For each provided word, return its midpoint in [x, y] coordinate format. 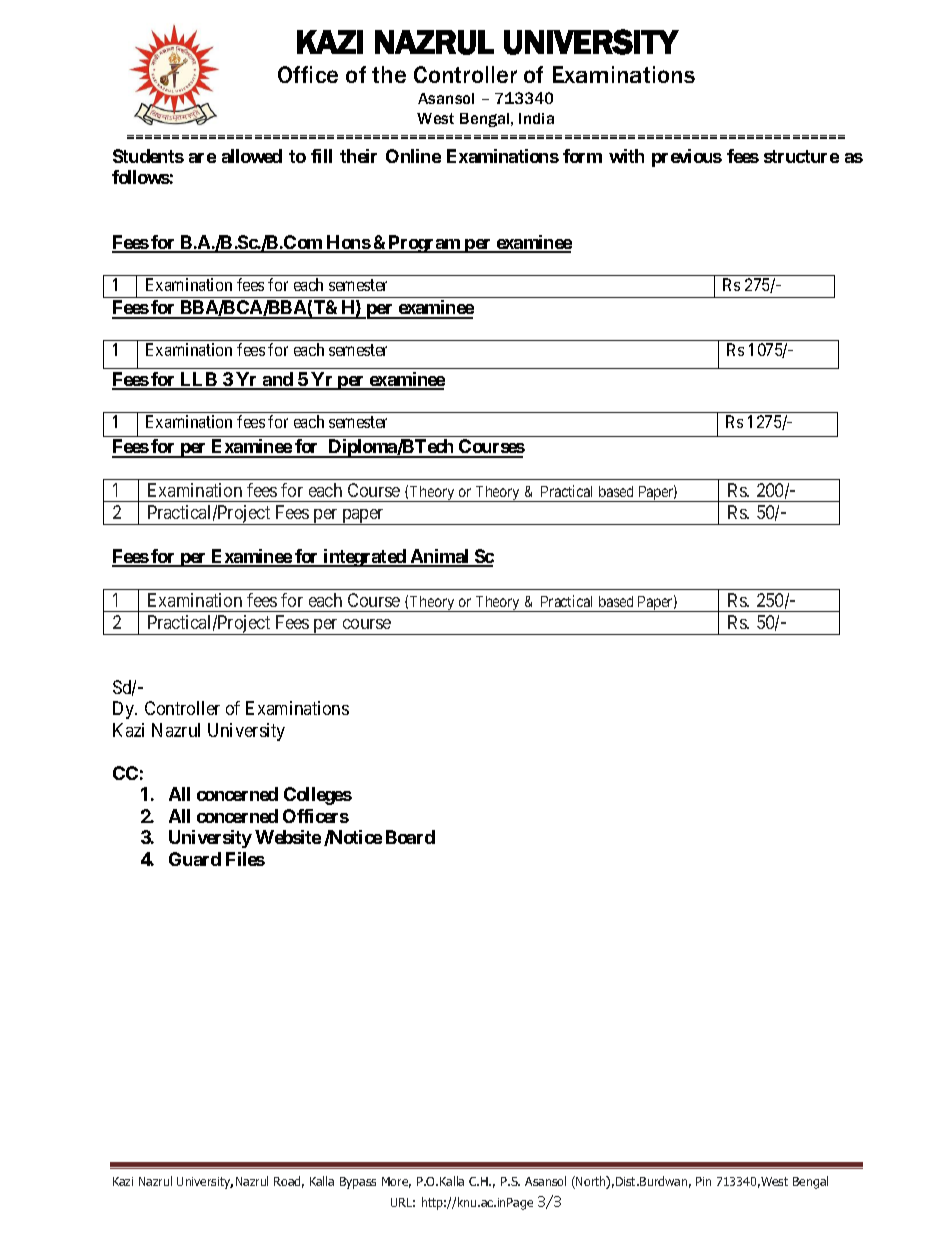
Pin [703, 1181]
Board [410, 837]
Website [288, 837]
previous [687, 158]
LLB [198, 380]
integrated [365, 558]
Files [245, 859]
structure [801, 156]
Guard [195, 859]
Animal [440, 557]
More [396, 1182]
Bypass [358, 1183]
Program [424, 244]
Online [413, 156]
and [278, 380]
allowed [252, 156]
